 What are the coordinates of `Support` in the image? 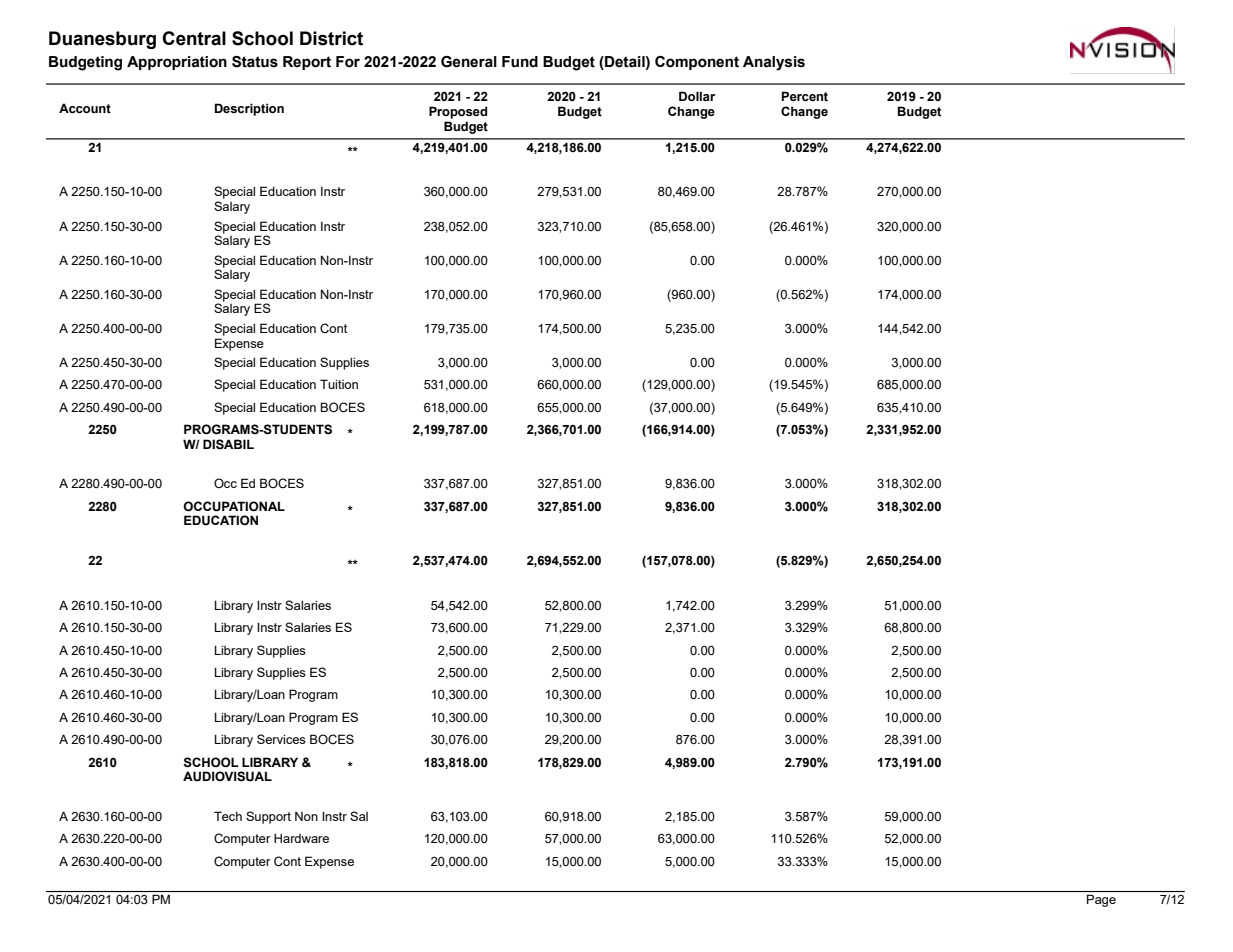 It's located at (268, 817).
